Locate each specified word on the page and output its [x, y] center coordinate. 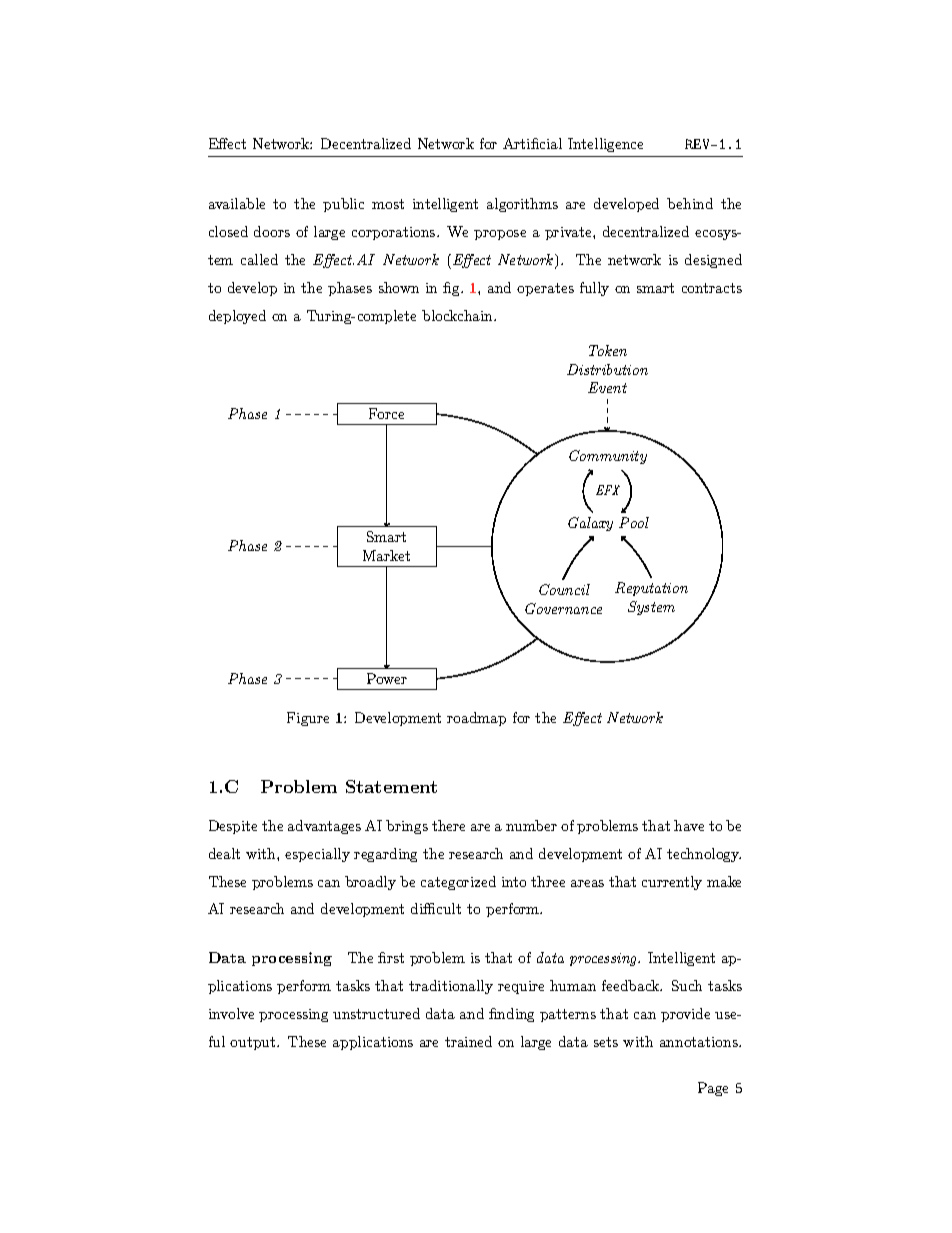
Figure [308, 719]
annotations [700, 1042]
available [237, 203]
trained [468, 1041]
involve [231, 1013]
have [689, 825]
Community [608, 457]
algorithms [522, 205]
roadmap [476, 719]
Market [386, 555]
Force [386, 413]
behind [690, 203]
